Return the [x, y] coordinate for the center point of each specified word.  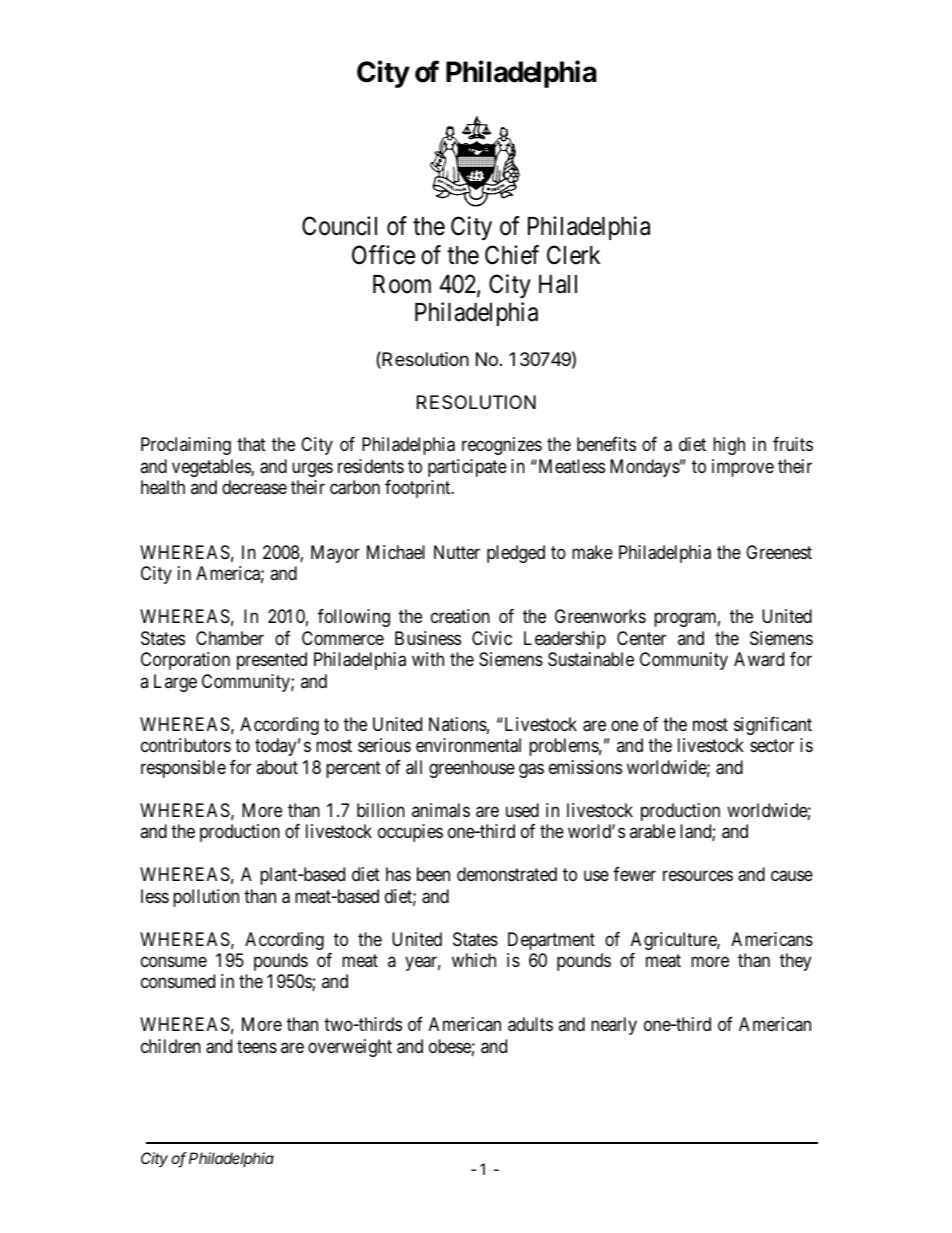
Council [339, 226]
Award [759, 659]
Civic [492, 638]
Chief [512, 255]
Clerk [573, 255]
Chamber [230, 638]
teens [257, 1046]
